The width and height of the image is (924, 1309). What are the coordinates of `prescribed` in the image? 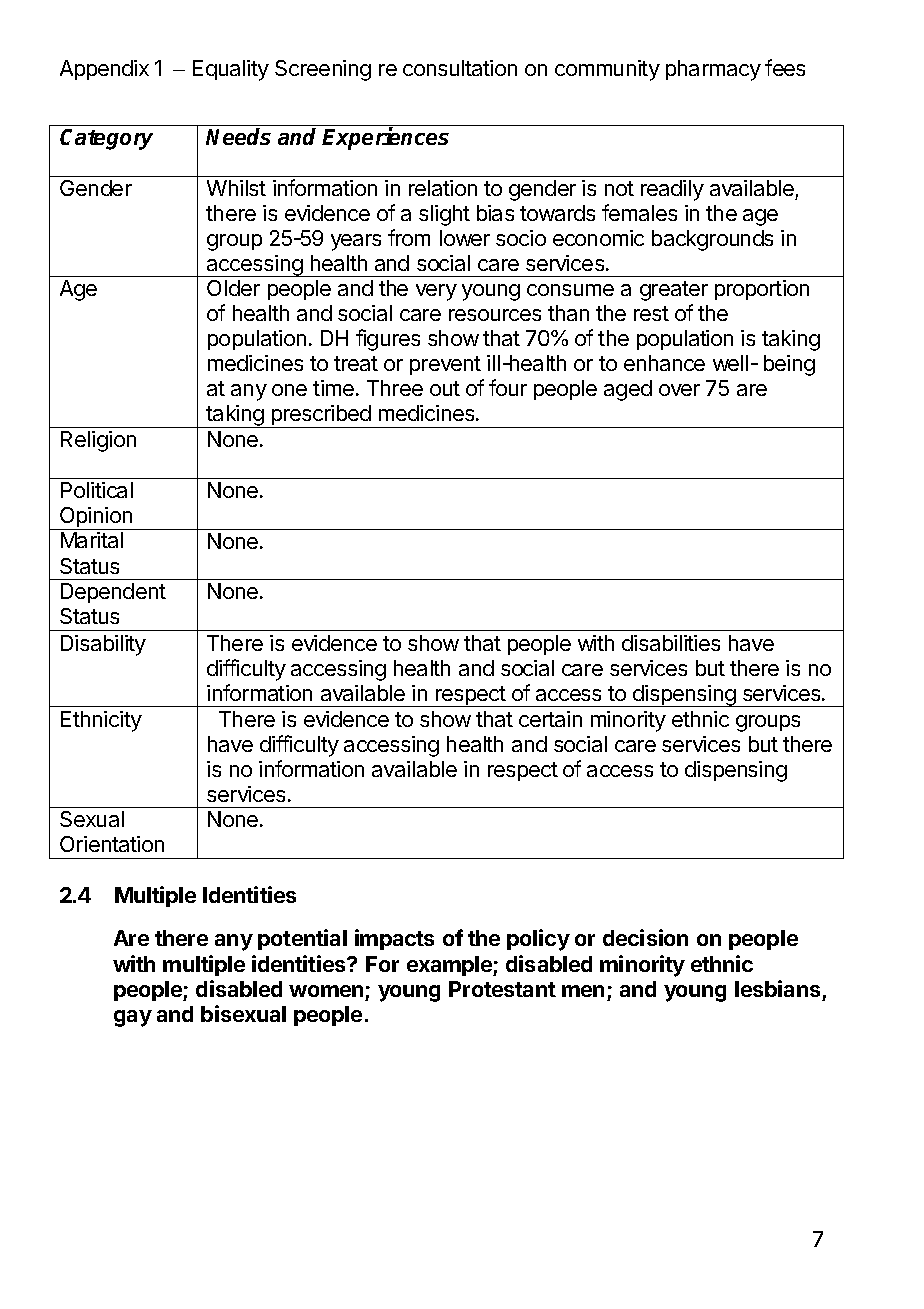 It's located at (321, 416).
